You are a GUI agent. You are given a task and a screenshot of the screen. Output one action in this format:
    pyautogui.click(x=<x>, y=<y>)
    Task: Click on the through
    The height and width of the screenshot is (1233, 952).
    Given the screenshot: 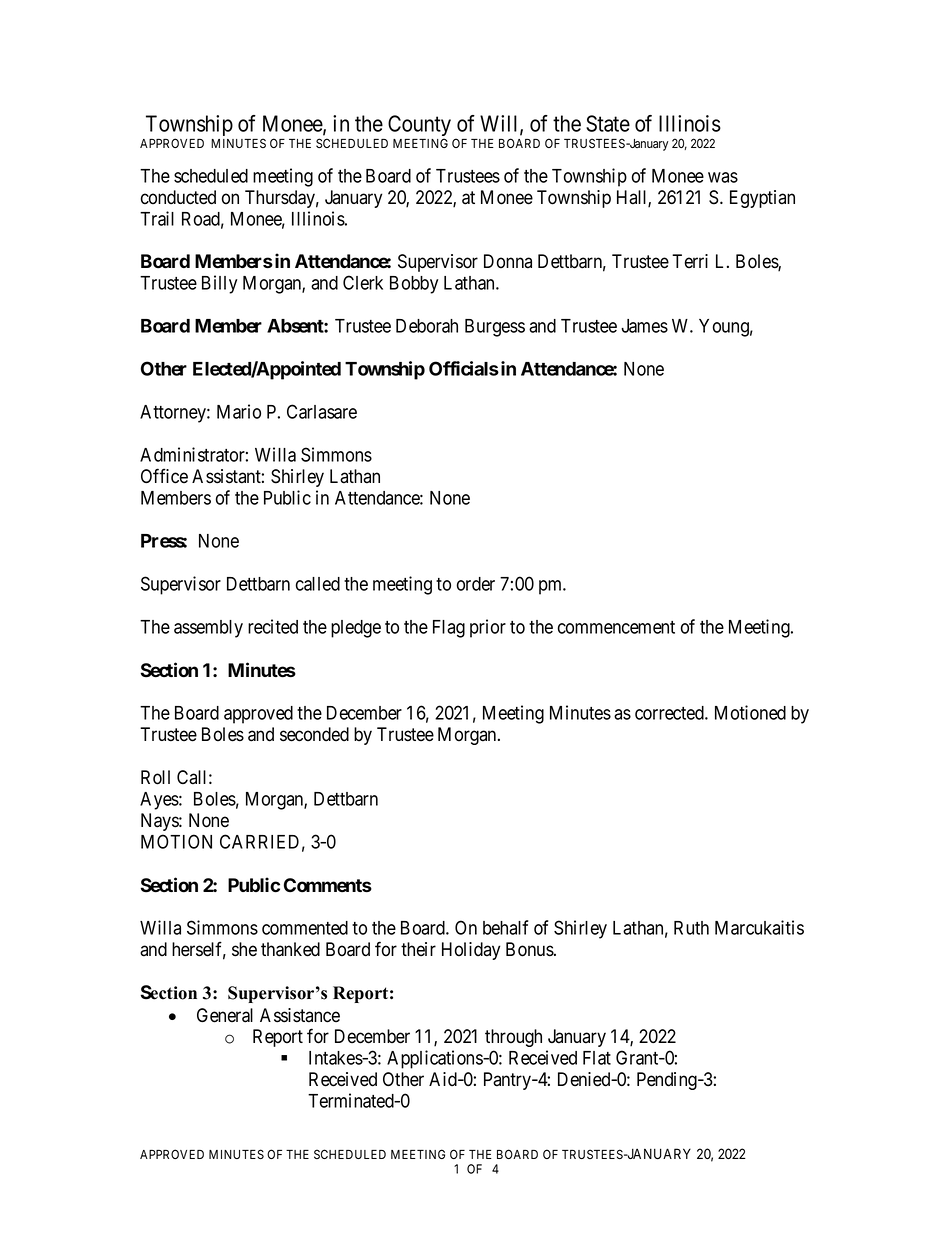 What is the action you would take?
    pyautogui.click(x=513, y=1038)
